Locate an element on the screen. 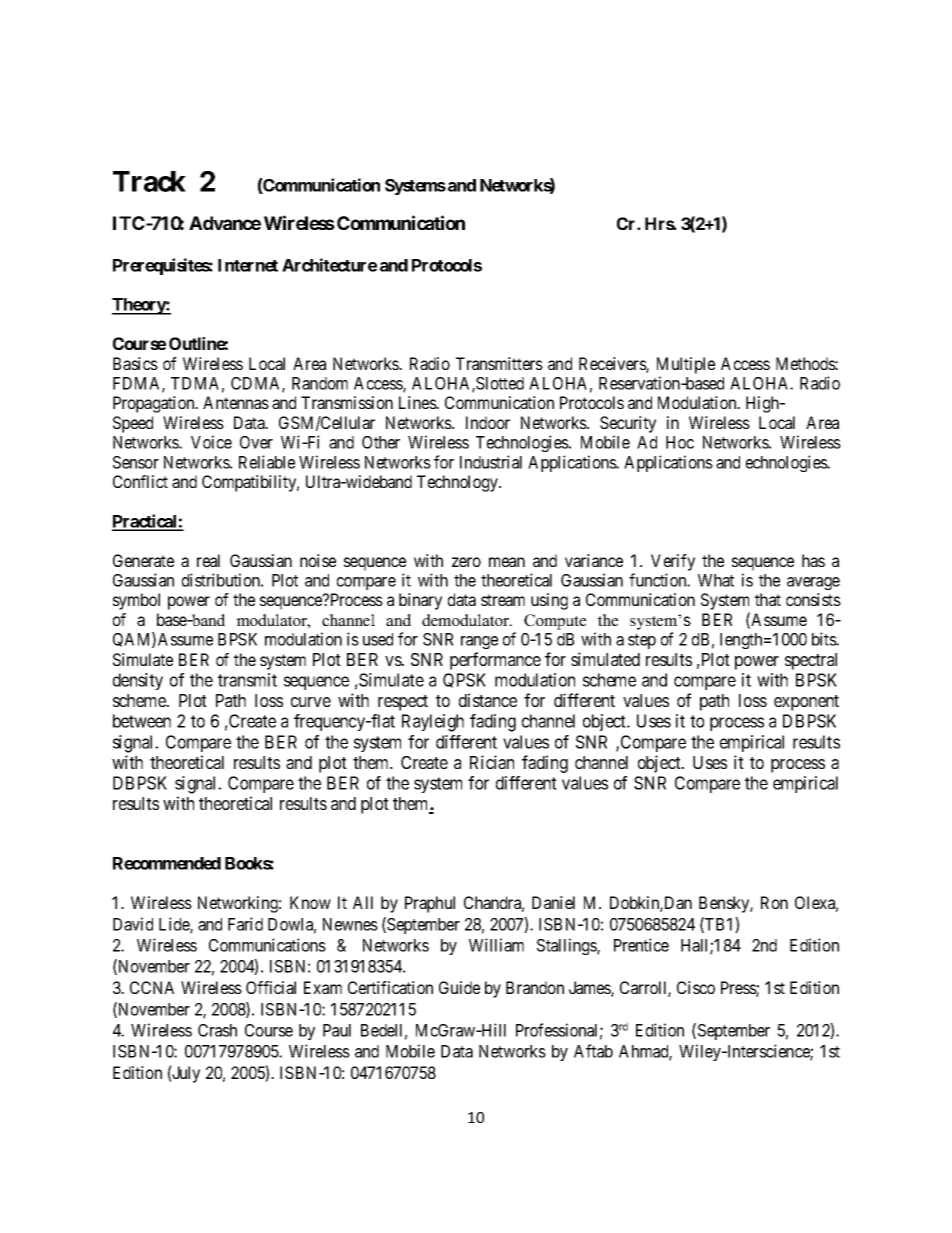 The width and height of the screenshot is (952, 1233). Ron is located at coordinates (774, 902).
